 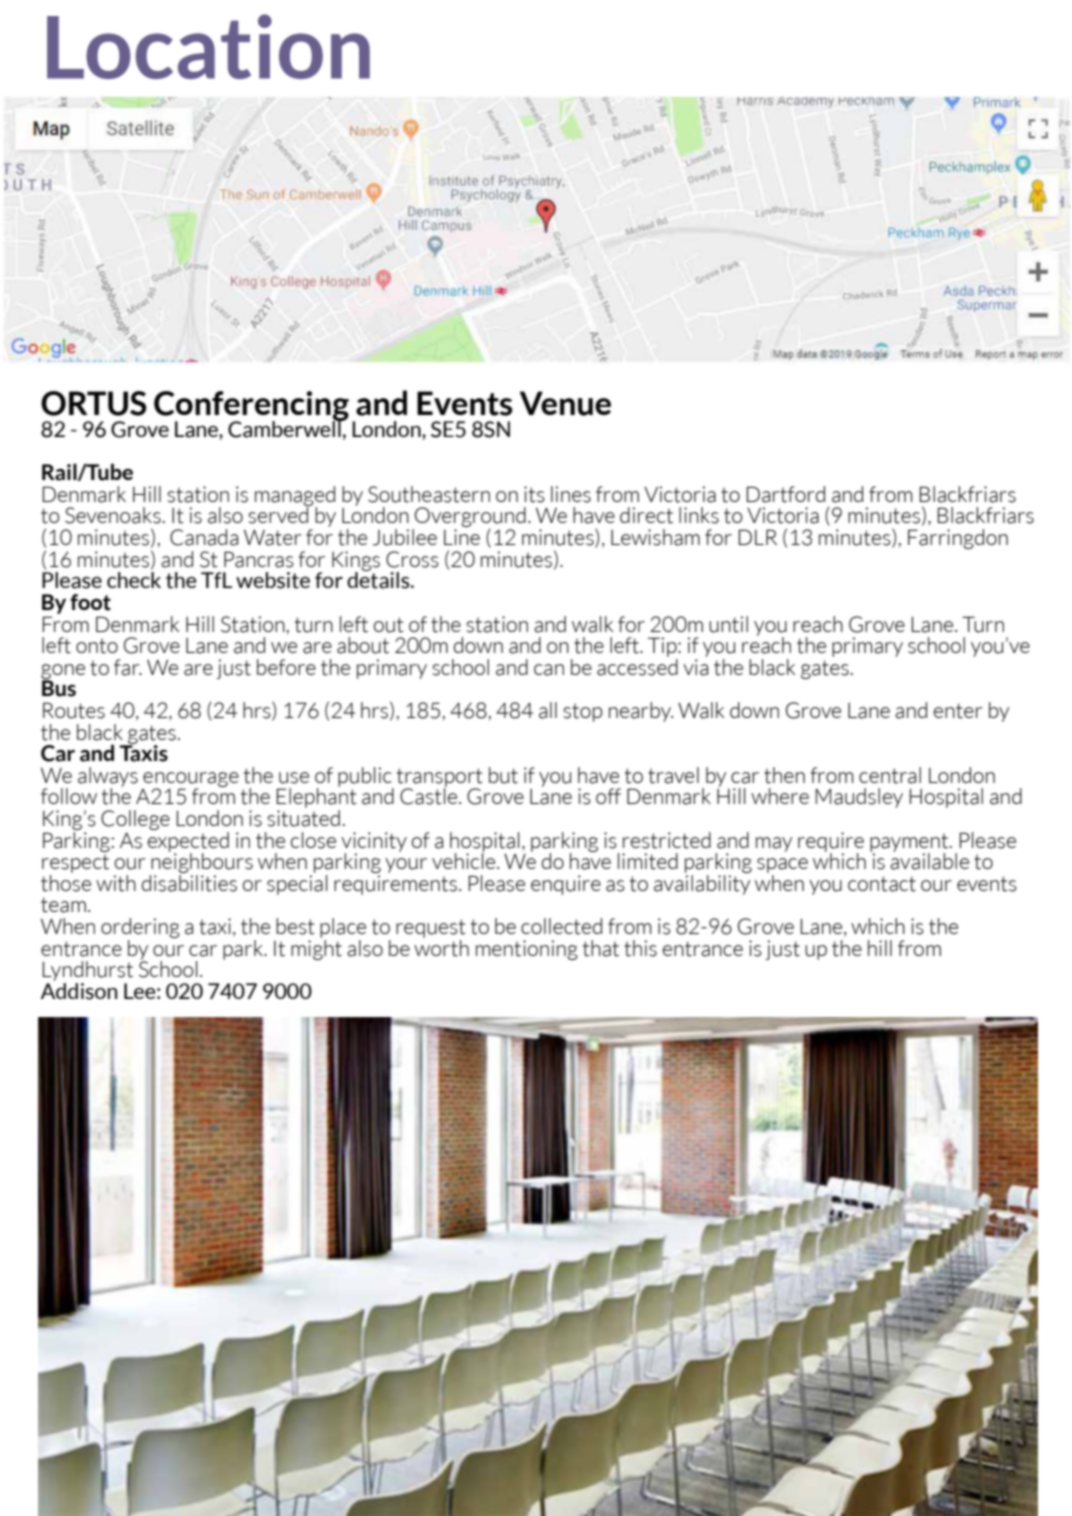 I want to click on mentioning, so click(x=527, y=950).
